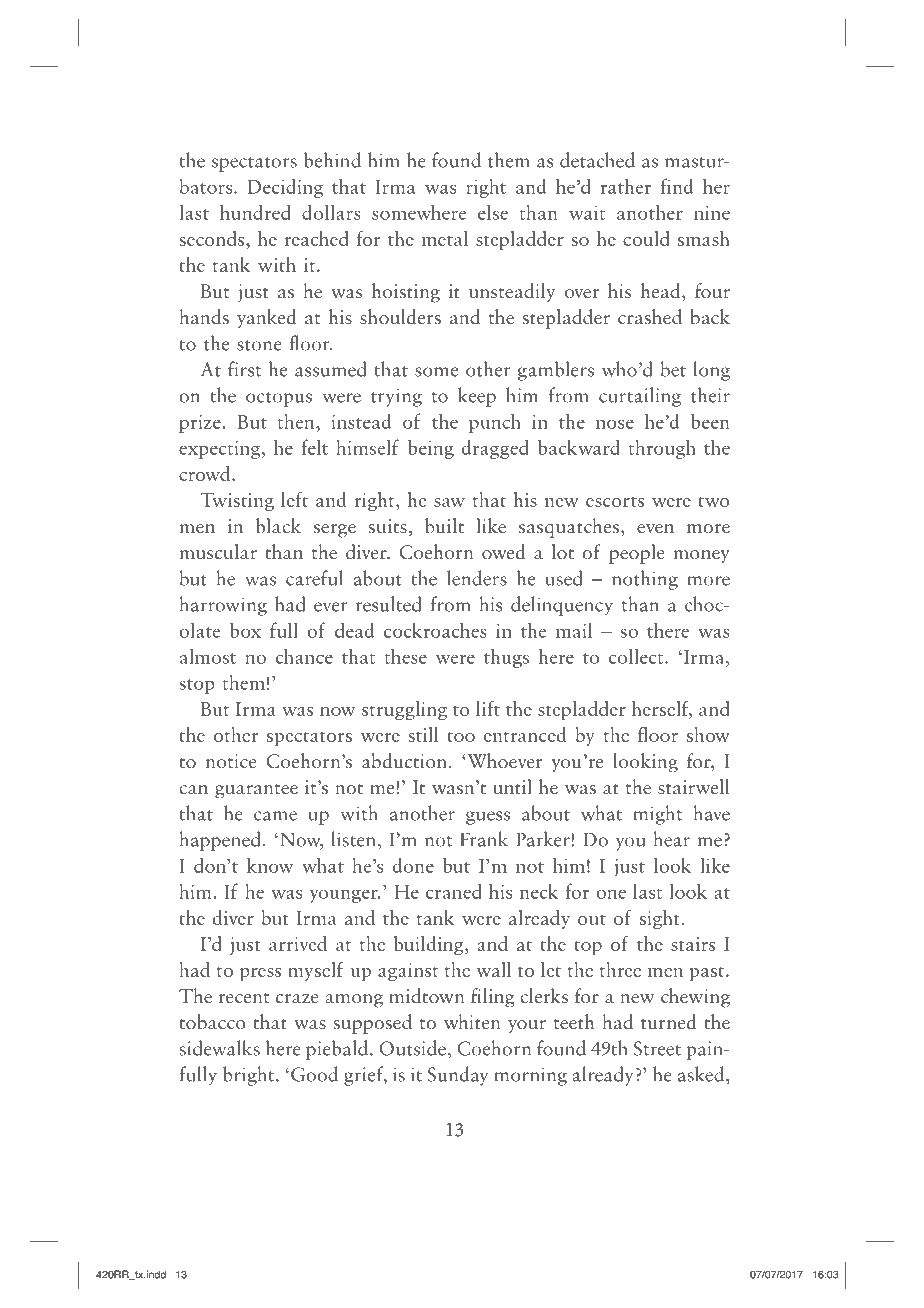  I want to click on else, so click(493, 212).
